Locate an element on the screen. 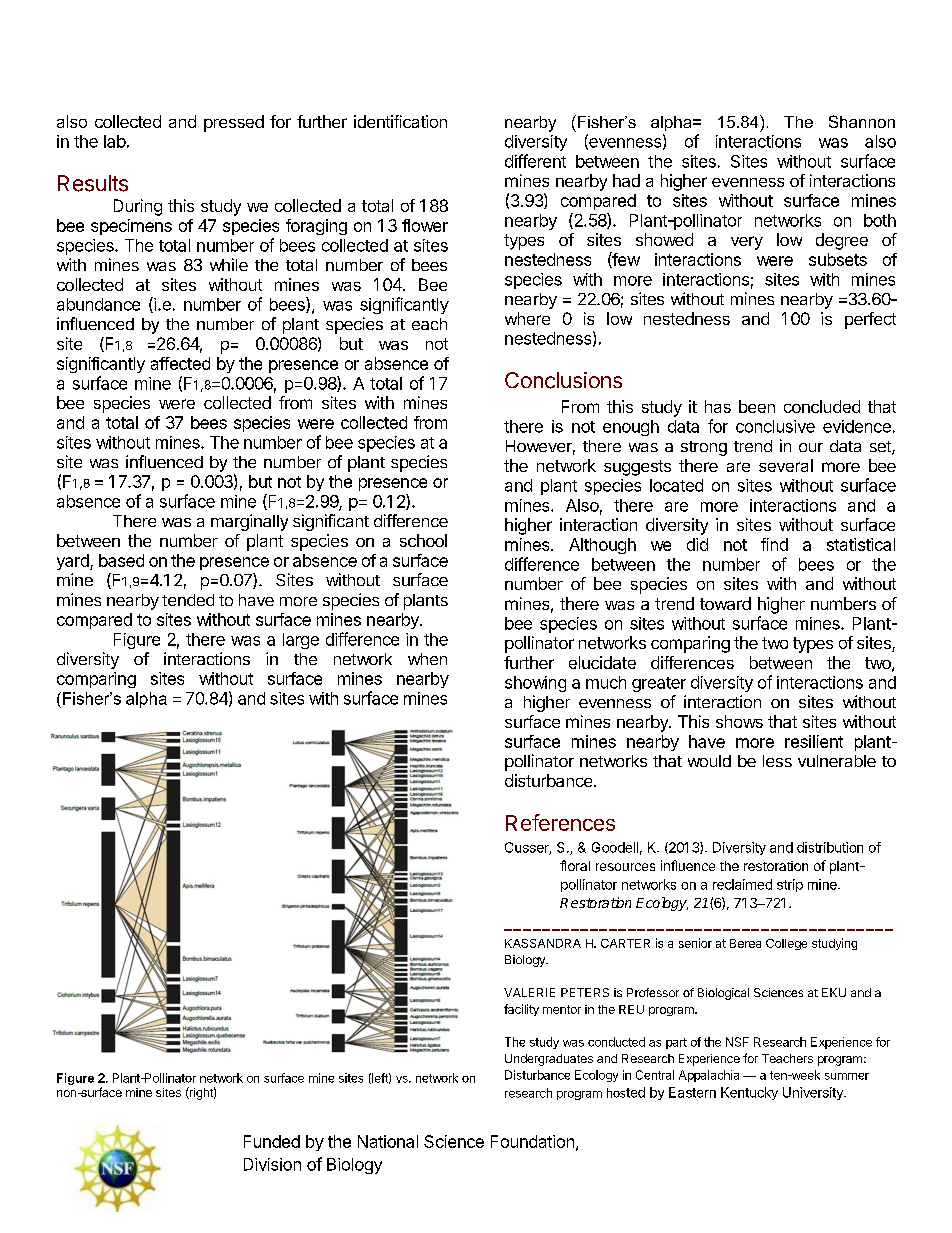  KASSANDRA is located at coordinates (543, 943).
